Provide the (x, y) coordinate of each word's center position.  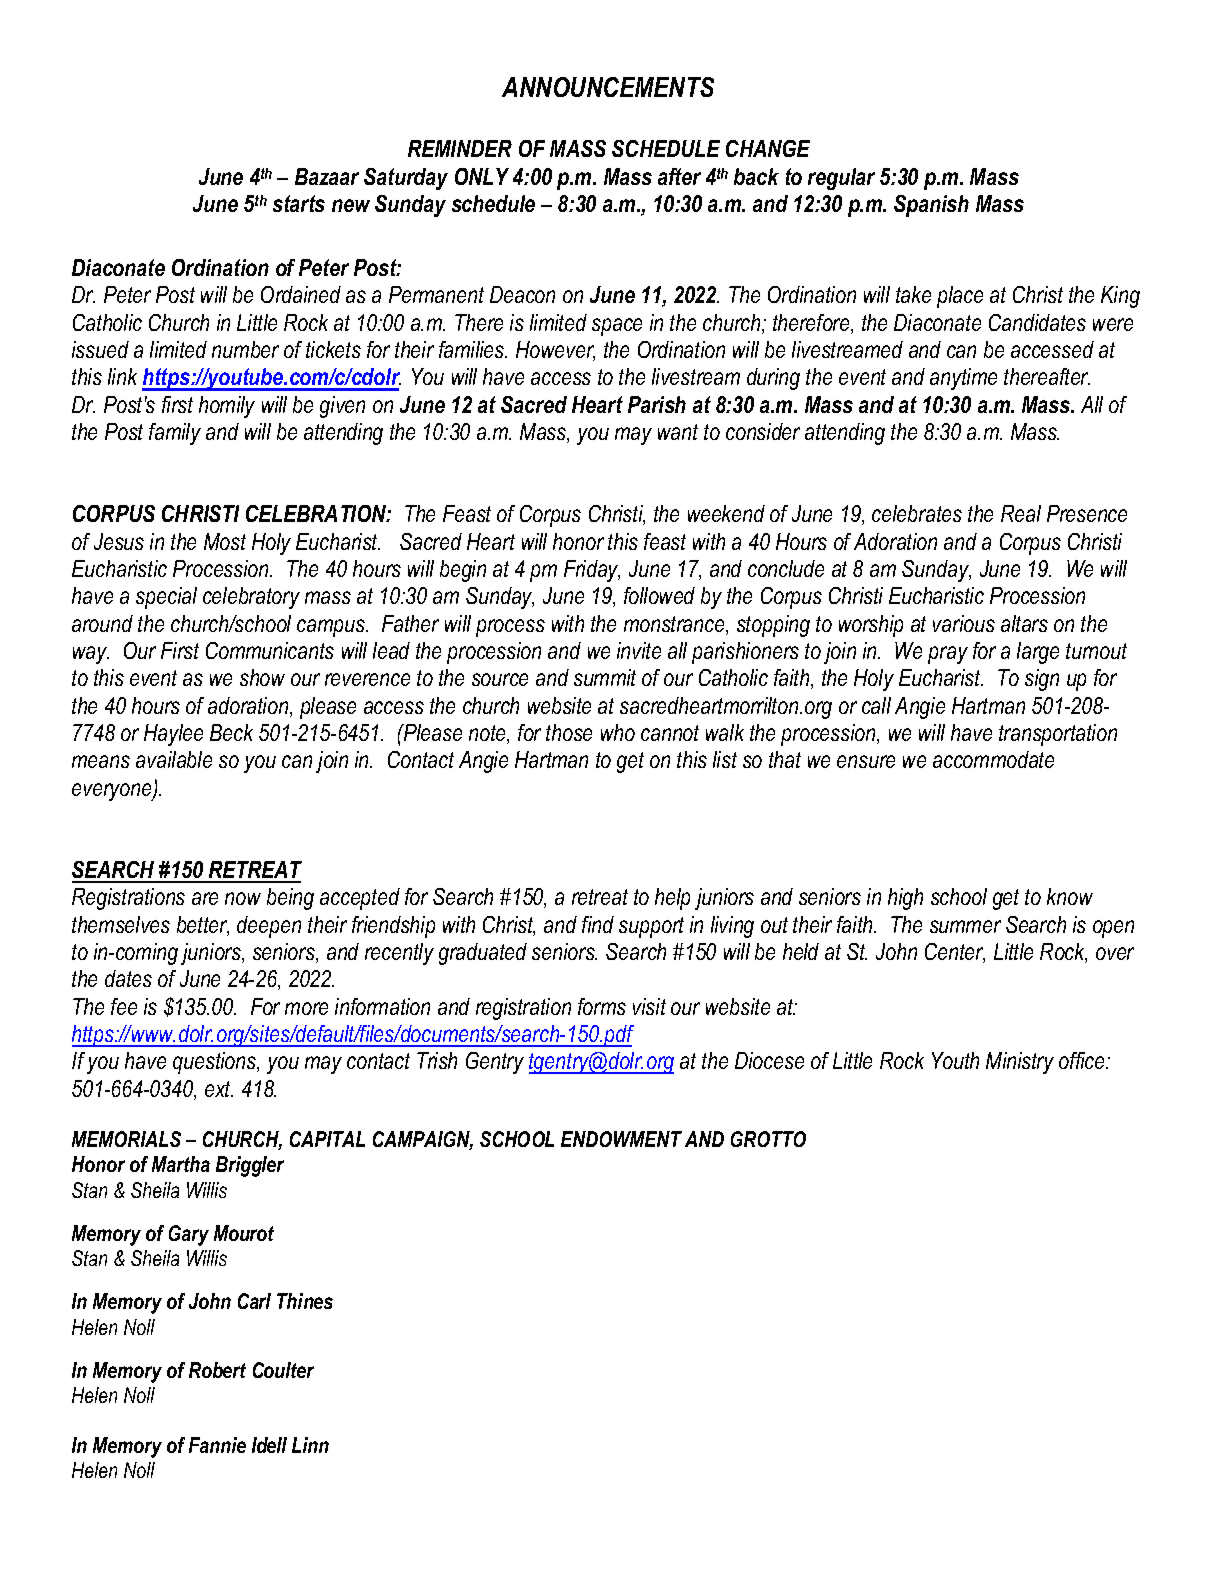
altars (1024, 623)
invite (639, 650)
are (205, 898)
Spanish (931, 206)
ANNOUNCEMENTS (608, 87)
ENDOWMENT (621, 1139)
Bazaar (327, 176)
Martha (181, 1164)
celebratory (251, 598)
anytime (963, 379)
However (555, 351)
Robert (217, 1370)
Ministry (1020, 1063)
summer (965, 926)
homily (227, 407)
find (598, 924)
